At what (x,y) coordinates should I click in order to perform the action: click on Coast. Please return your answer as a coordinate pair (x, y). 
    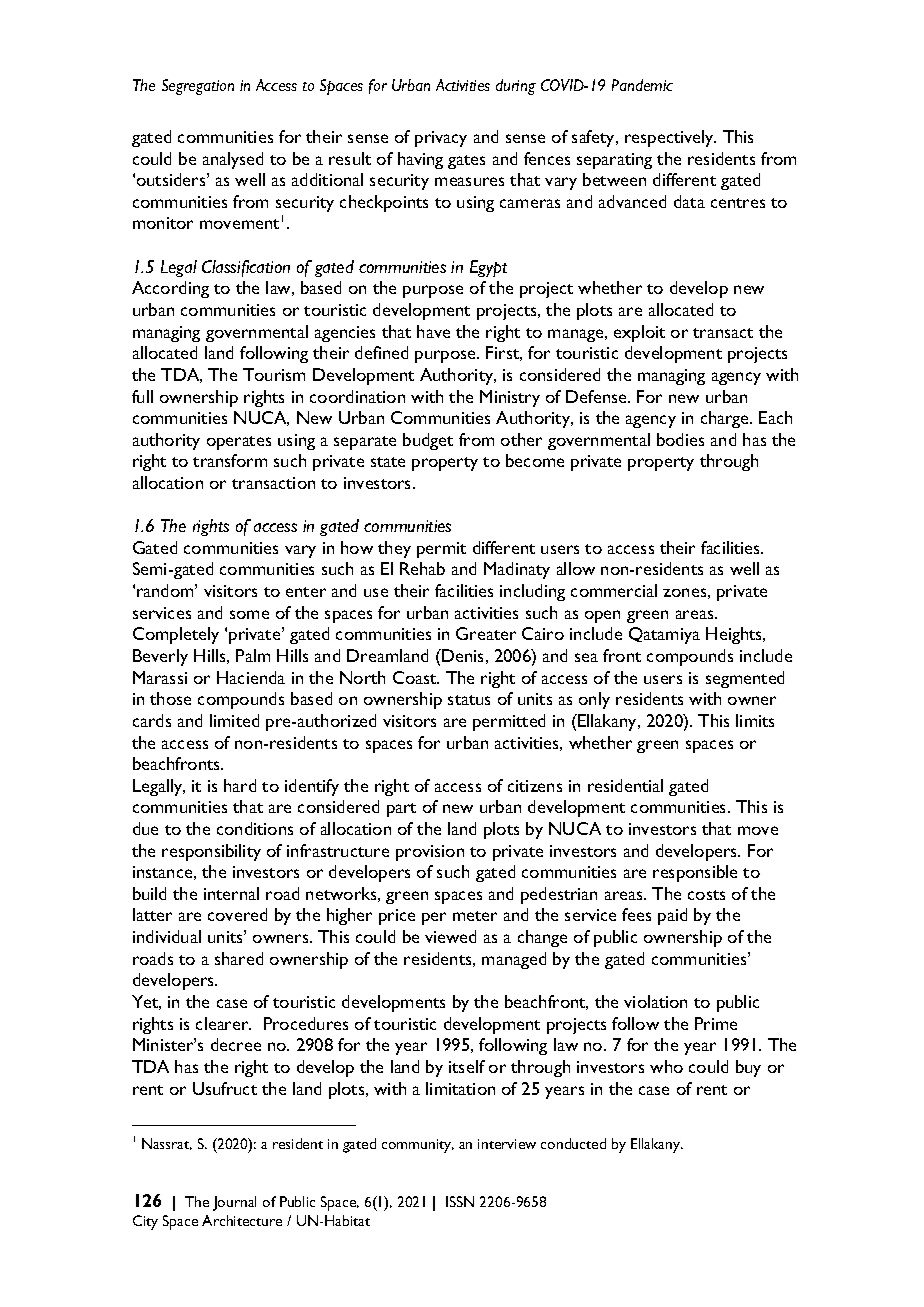
    Looking at the image, I should click on (416, 677).
